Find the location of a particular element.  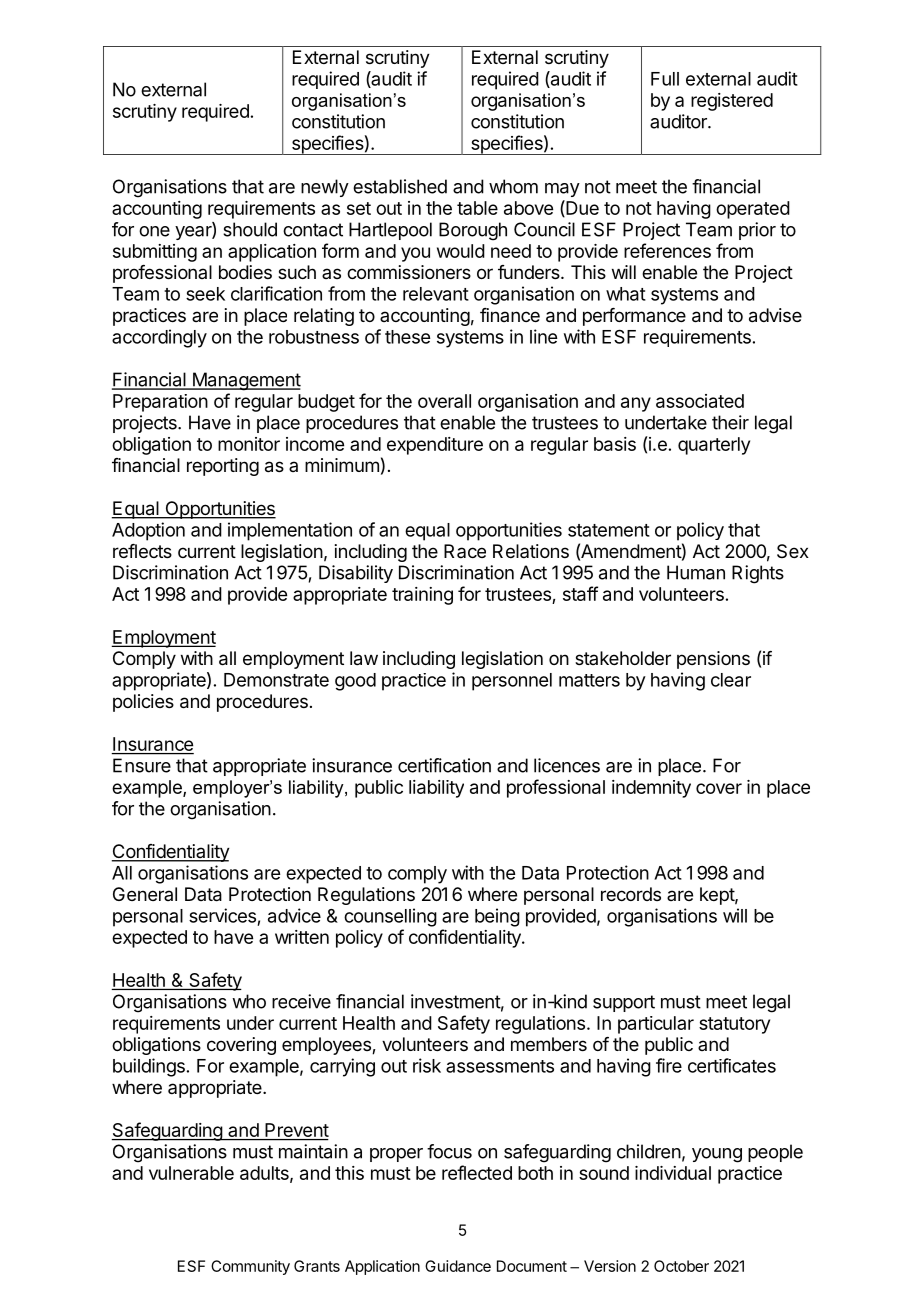

Guidance is located at coordinates (458, 1266).
